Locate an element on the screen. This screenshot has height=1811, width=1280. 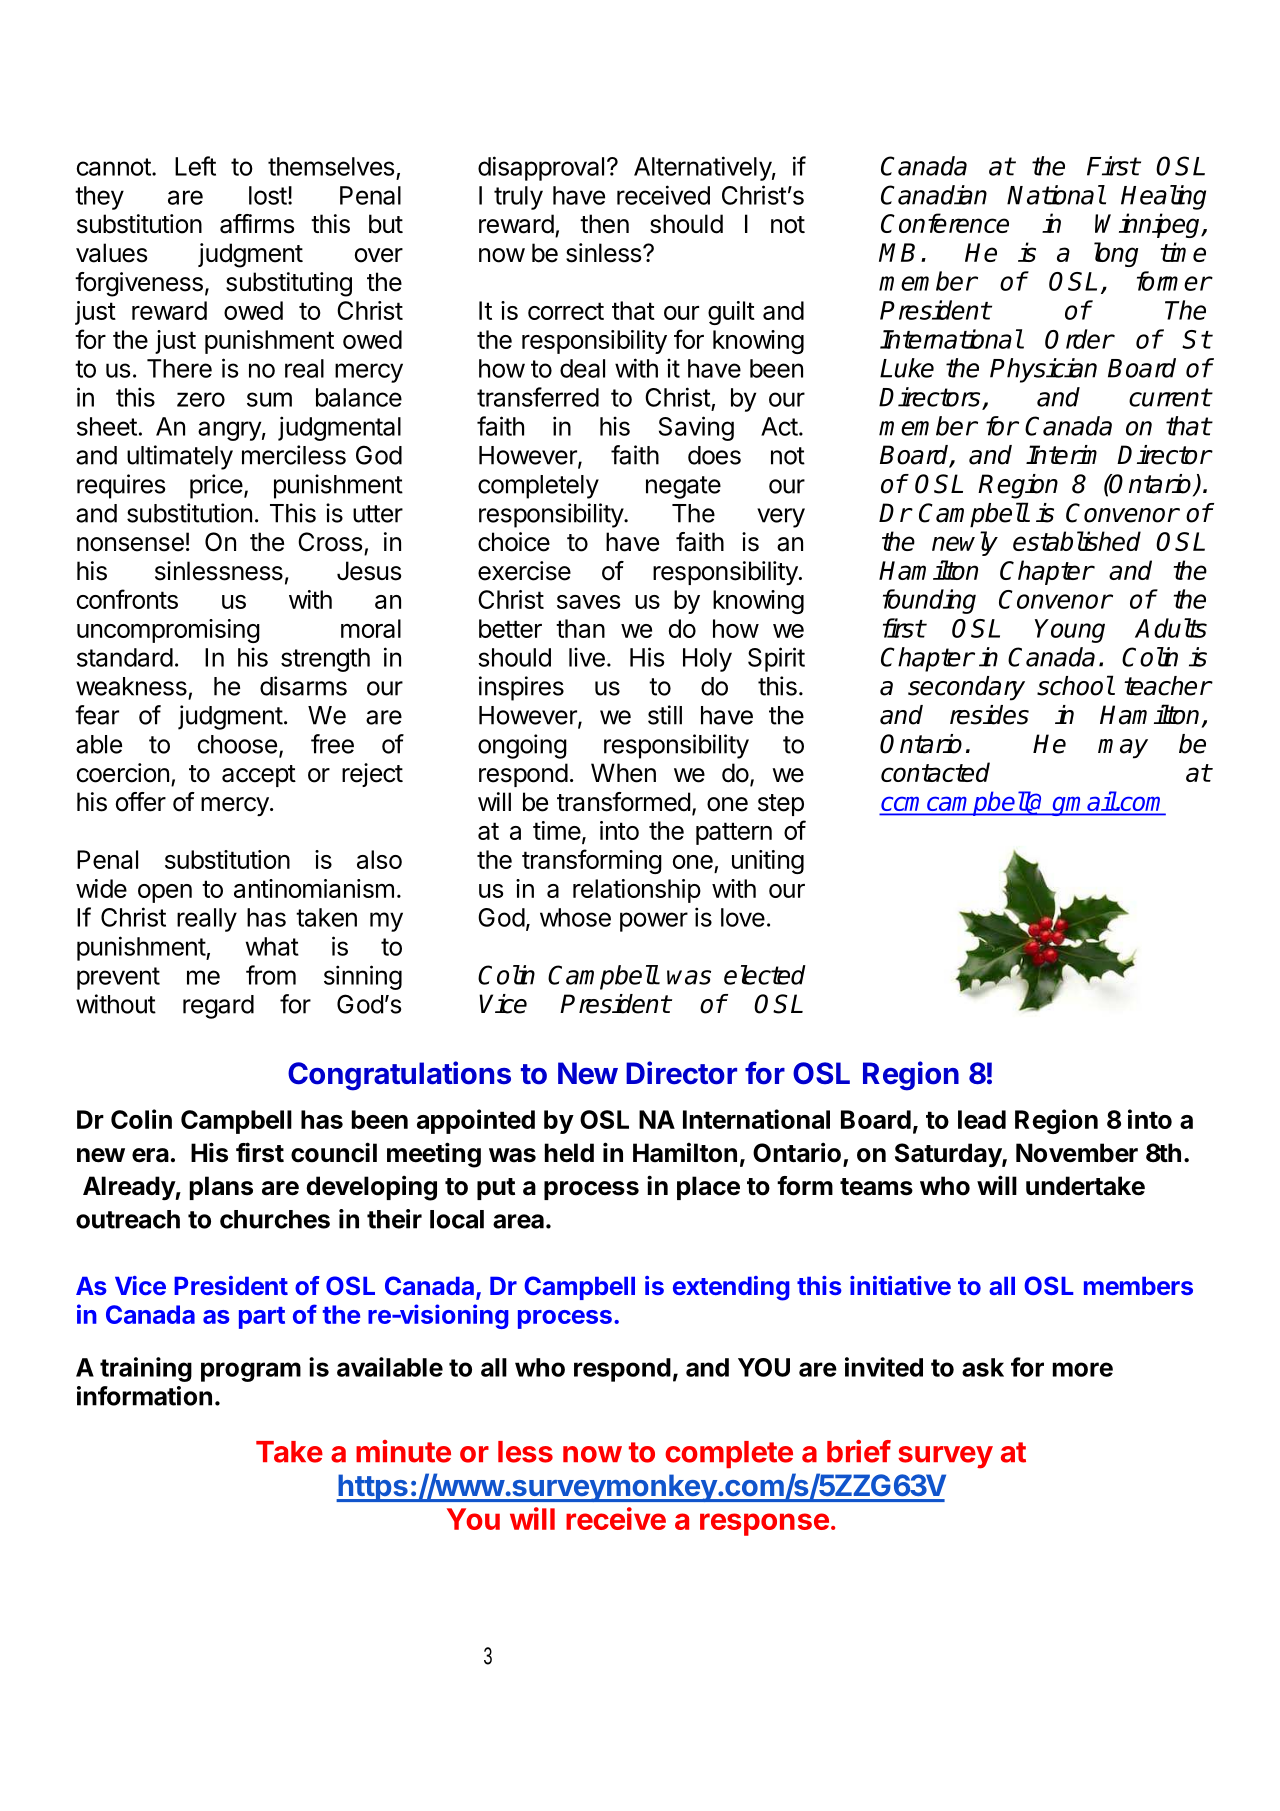
held is located at coordinates (569, 1153).
